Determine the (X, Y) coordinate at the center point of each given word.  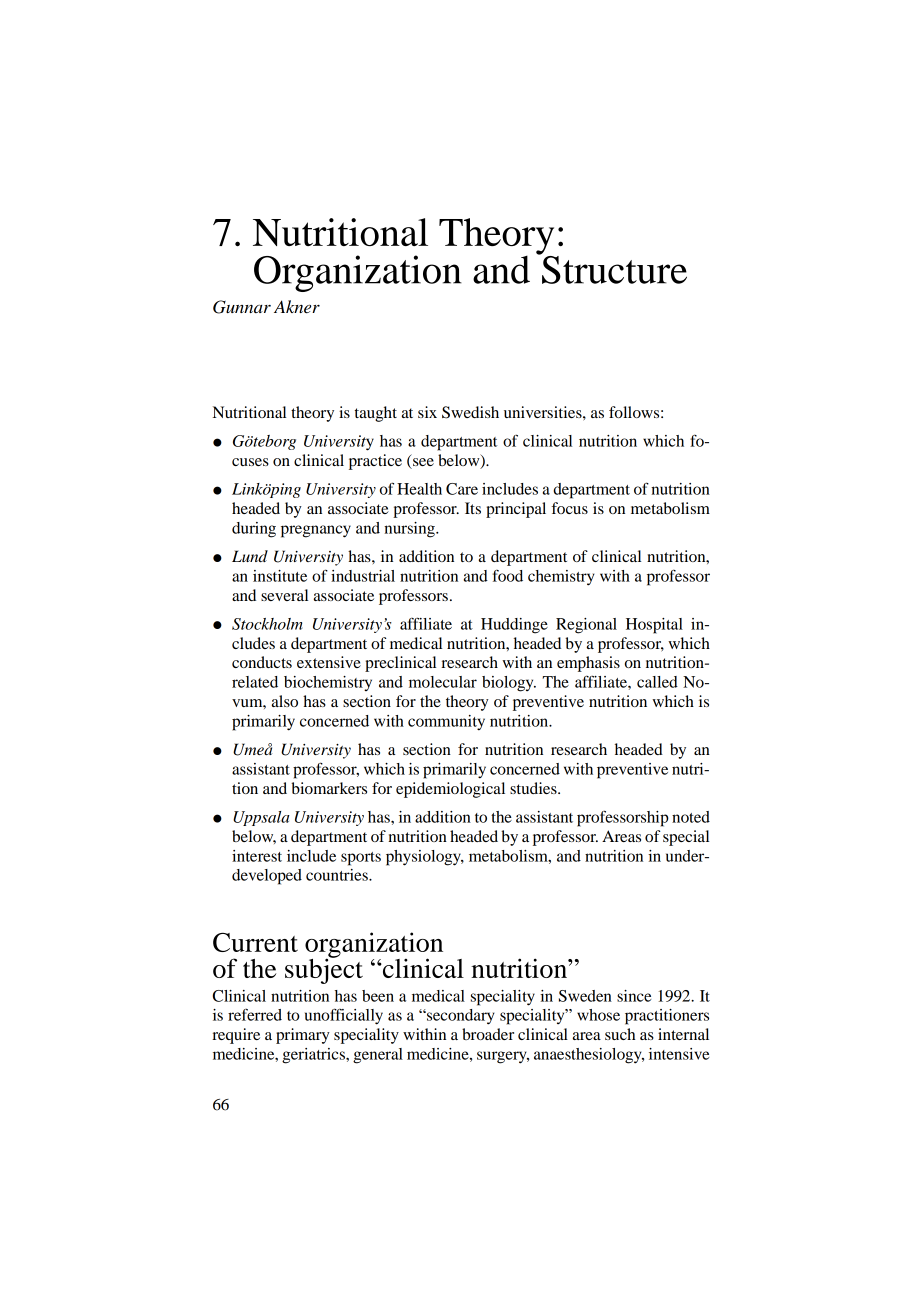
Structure (613, 268)
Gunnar (242, 307)
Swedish (470, 412)
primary (303, 1036)
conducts (262, 662)
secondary (460, 1017)
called (657, 682)
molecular (443, 682)
